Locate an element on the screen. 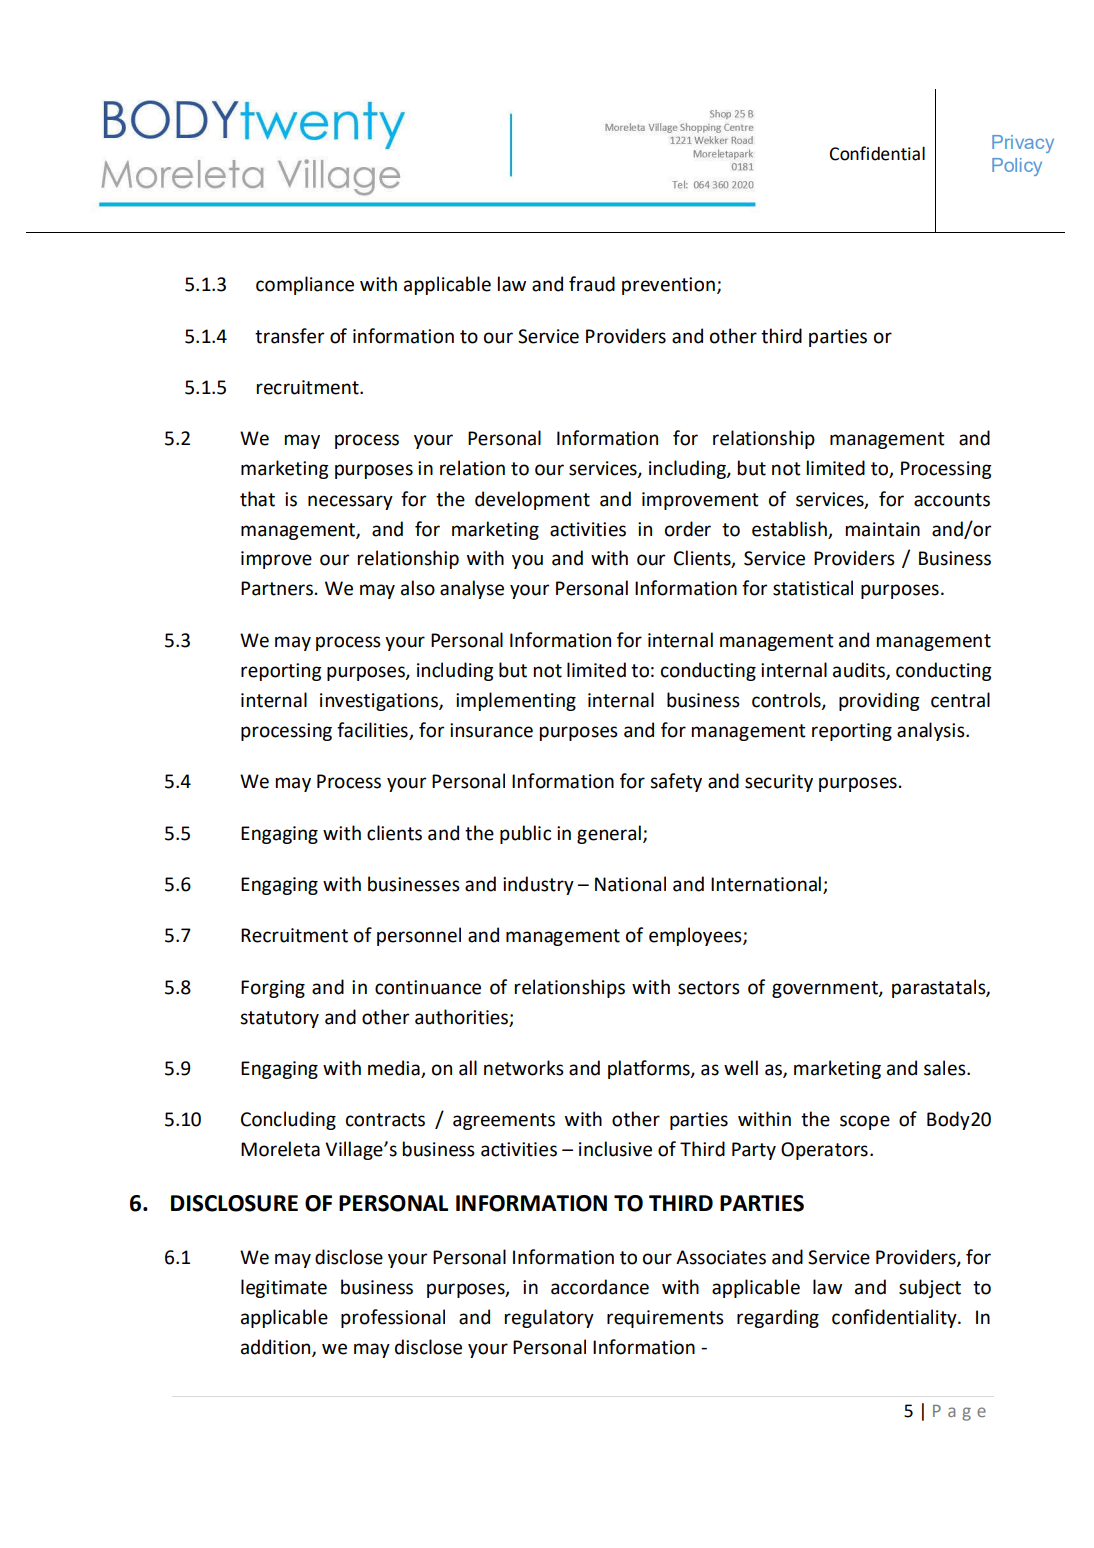 This screenshot has width=1094, height=1548. employees is located at coordinates (696, 936).
